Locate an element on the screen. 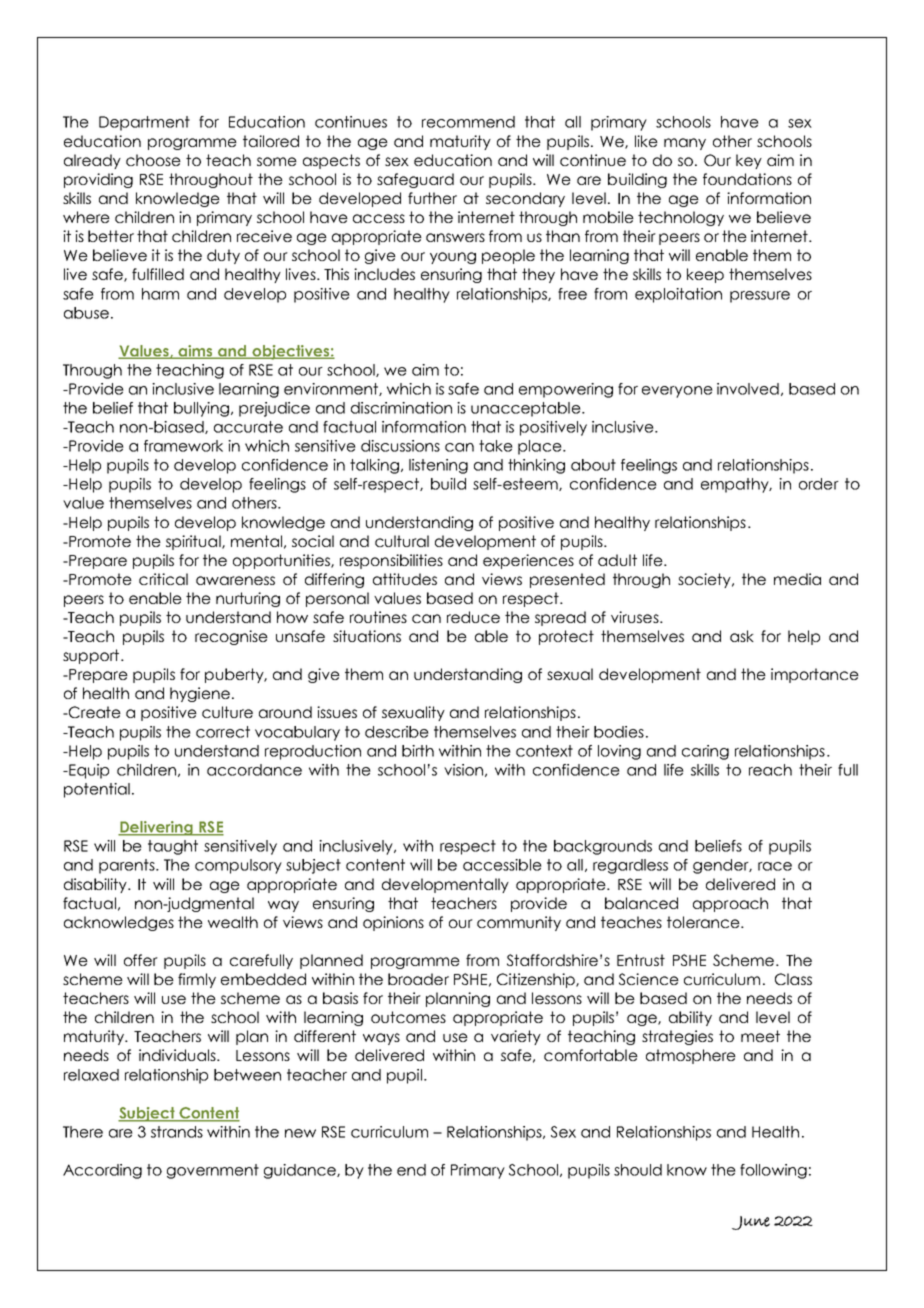 The image size is (924, 1308). birth is located at coordinates (418, 751).
